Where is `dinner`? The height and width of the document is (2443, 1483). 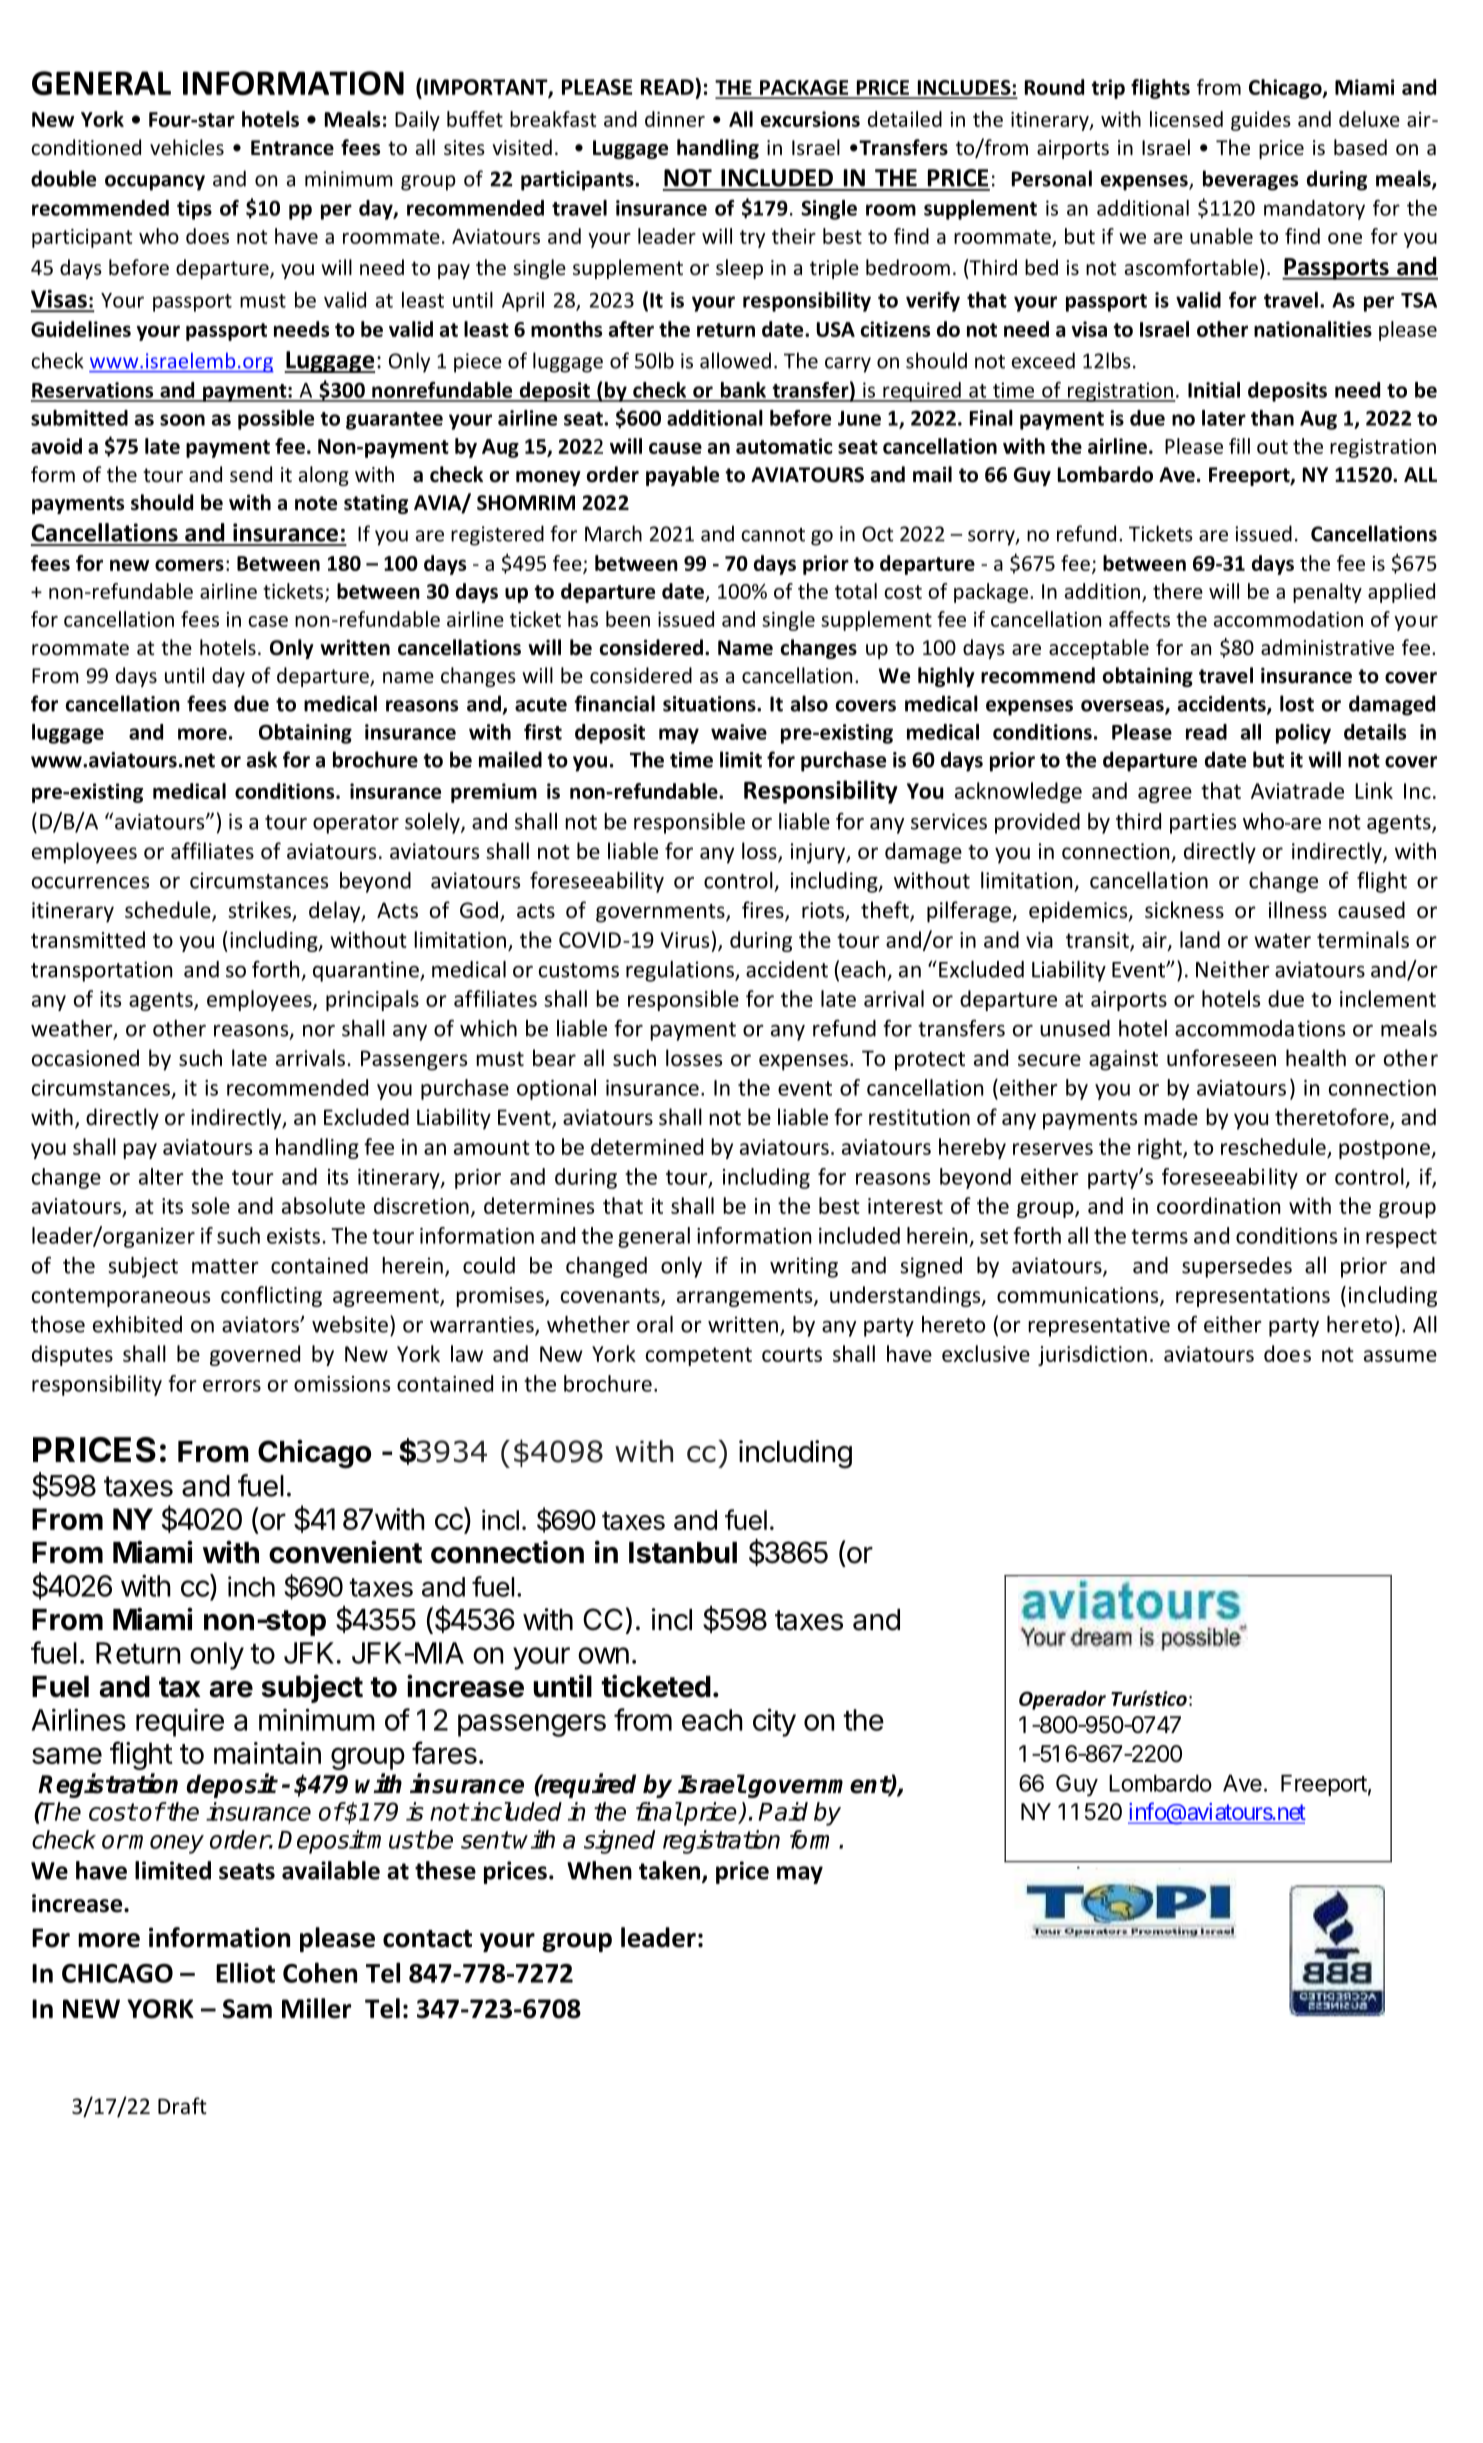 dinner is located at coordinates (675, 119).
